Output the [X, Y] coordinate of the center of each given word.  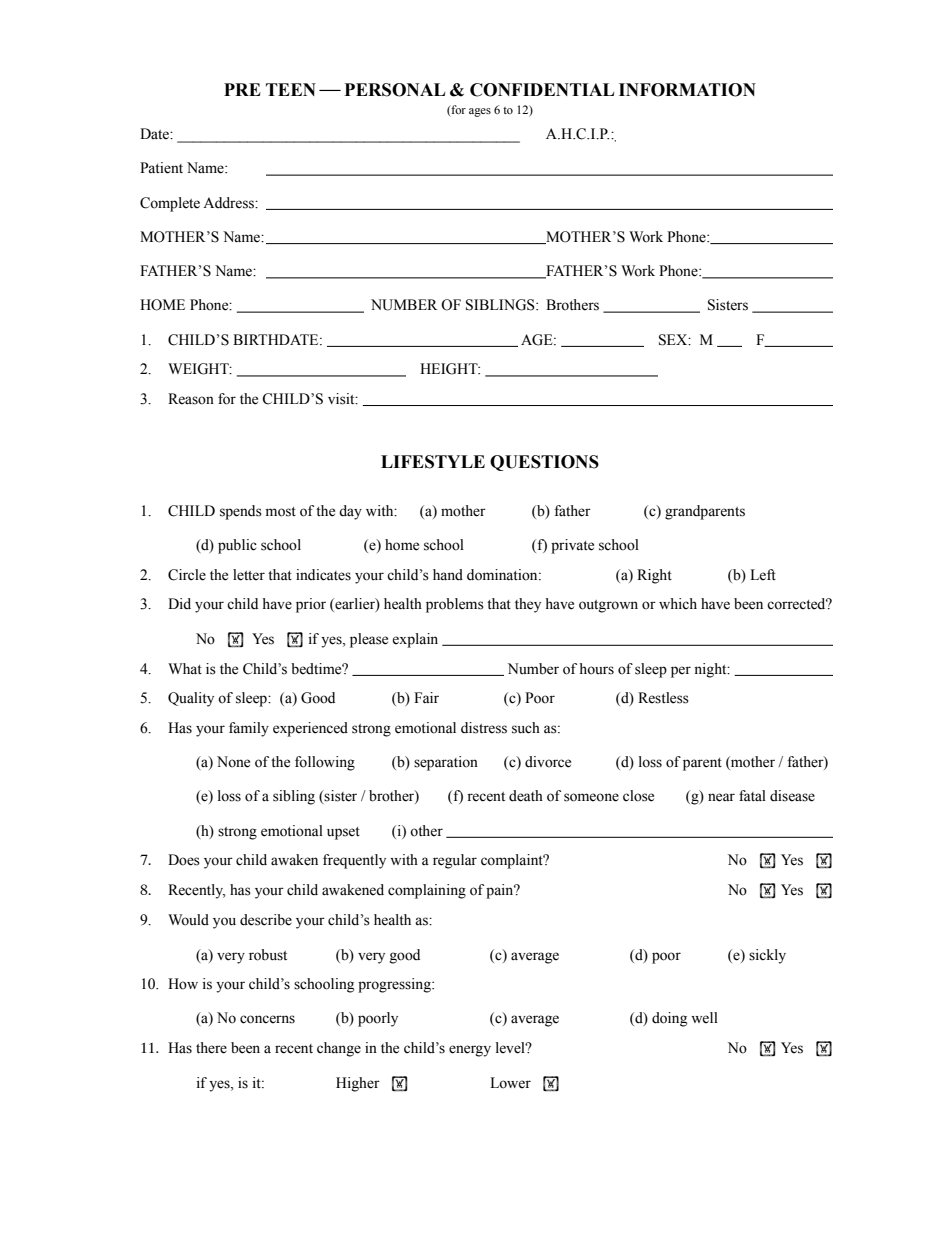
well [704, 1018]
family [249, 729]
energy [470, 1051]
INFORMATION [687, 90]
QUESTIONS [544, 463]
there [211, 1048]
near [721, 797]
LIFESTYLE [433, 462]
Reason [191, 399]
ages [480, 112]
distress [484, 728]
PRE [242, 89]
